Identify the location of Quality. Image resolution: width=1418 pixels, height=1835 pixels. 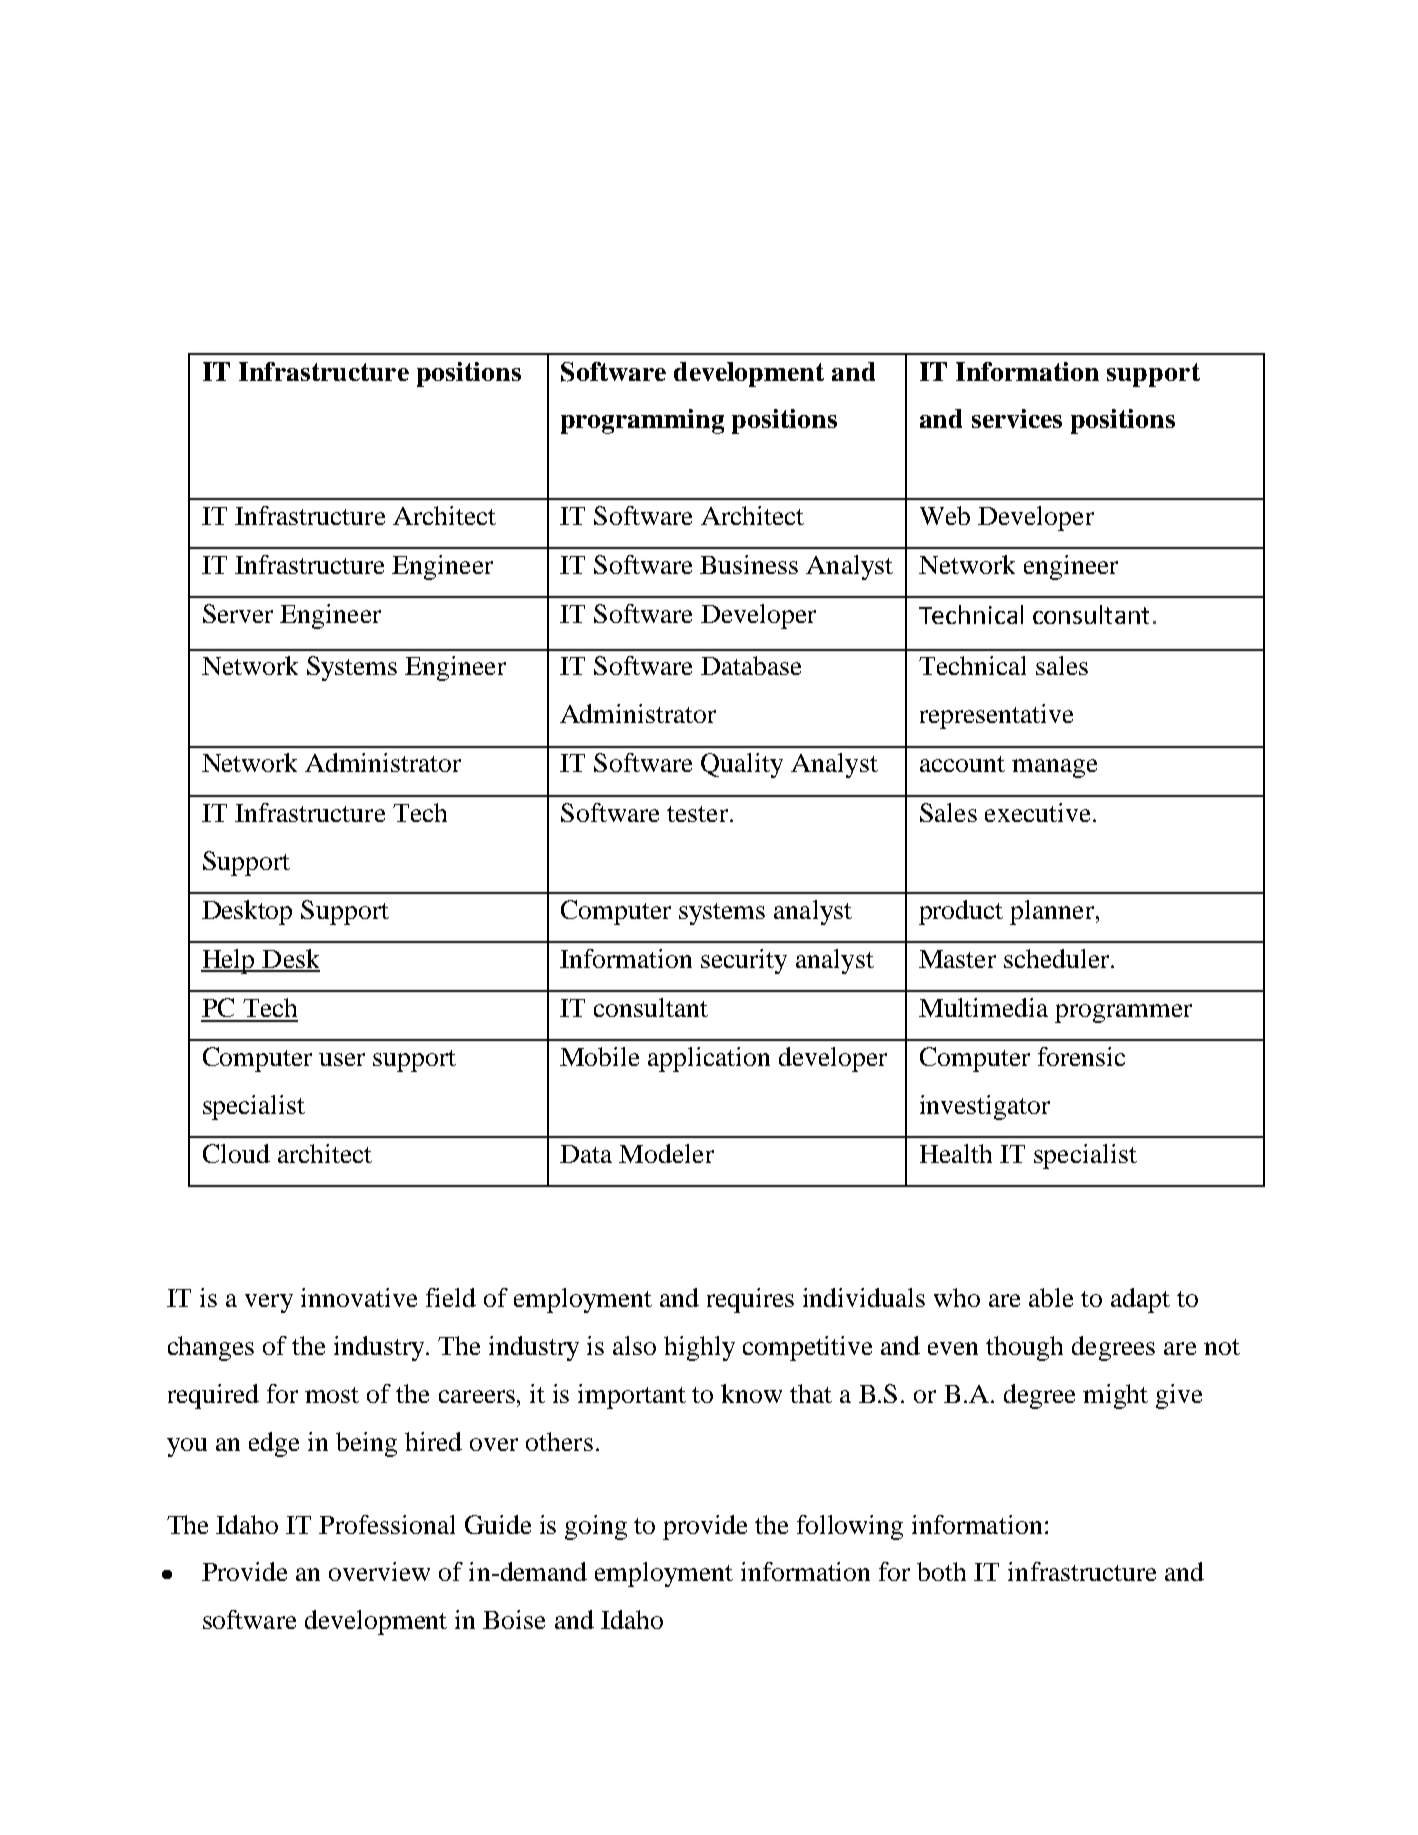
(742, 765).
